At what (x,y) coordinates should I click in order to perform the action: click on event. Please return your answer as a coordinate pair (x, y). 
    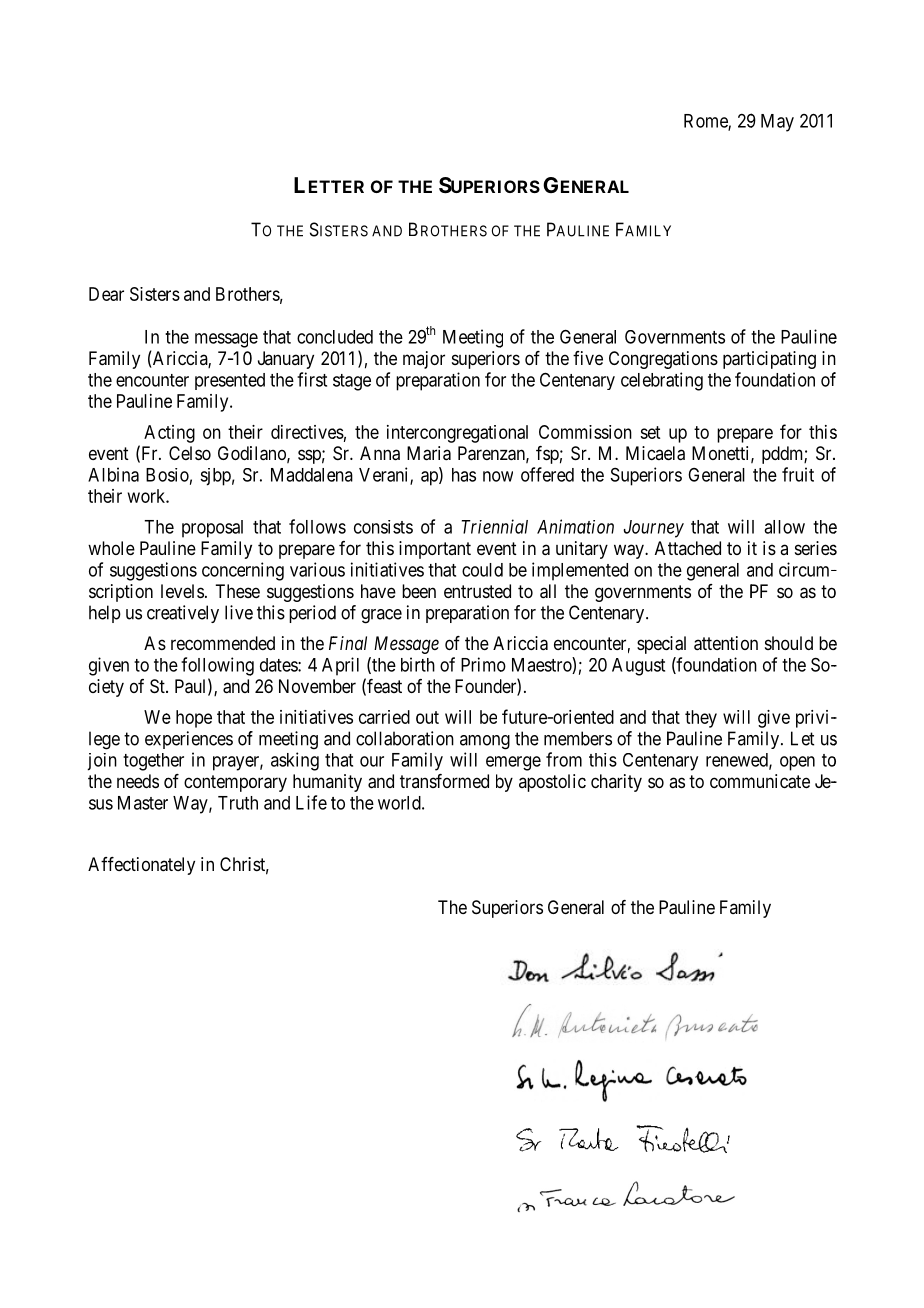
    Looking at the image, I should click on (109, 453).
